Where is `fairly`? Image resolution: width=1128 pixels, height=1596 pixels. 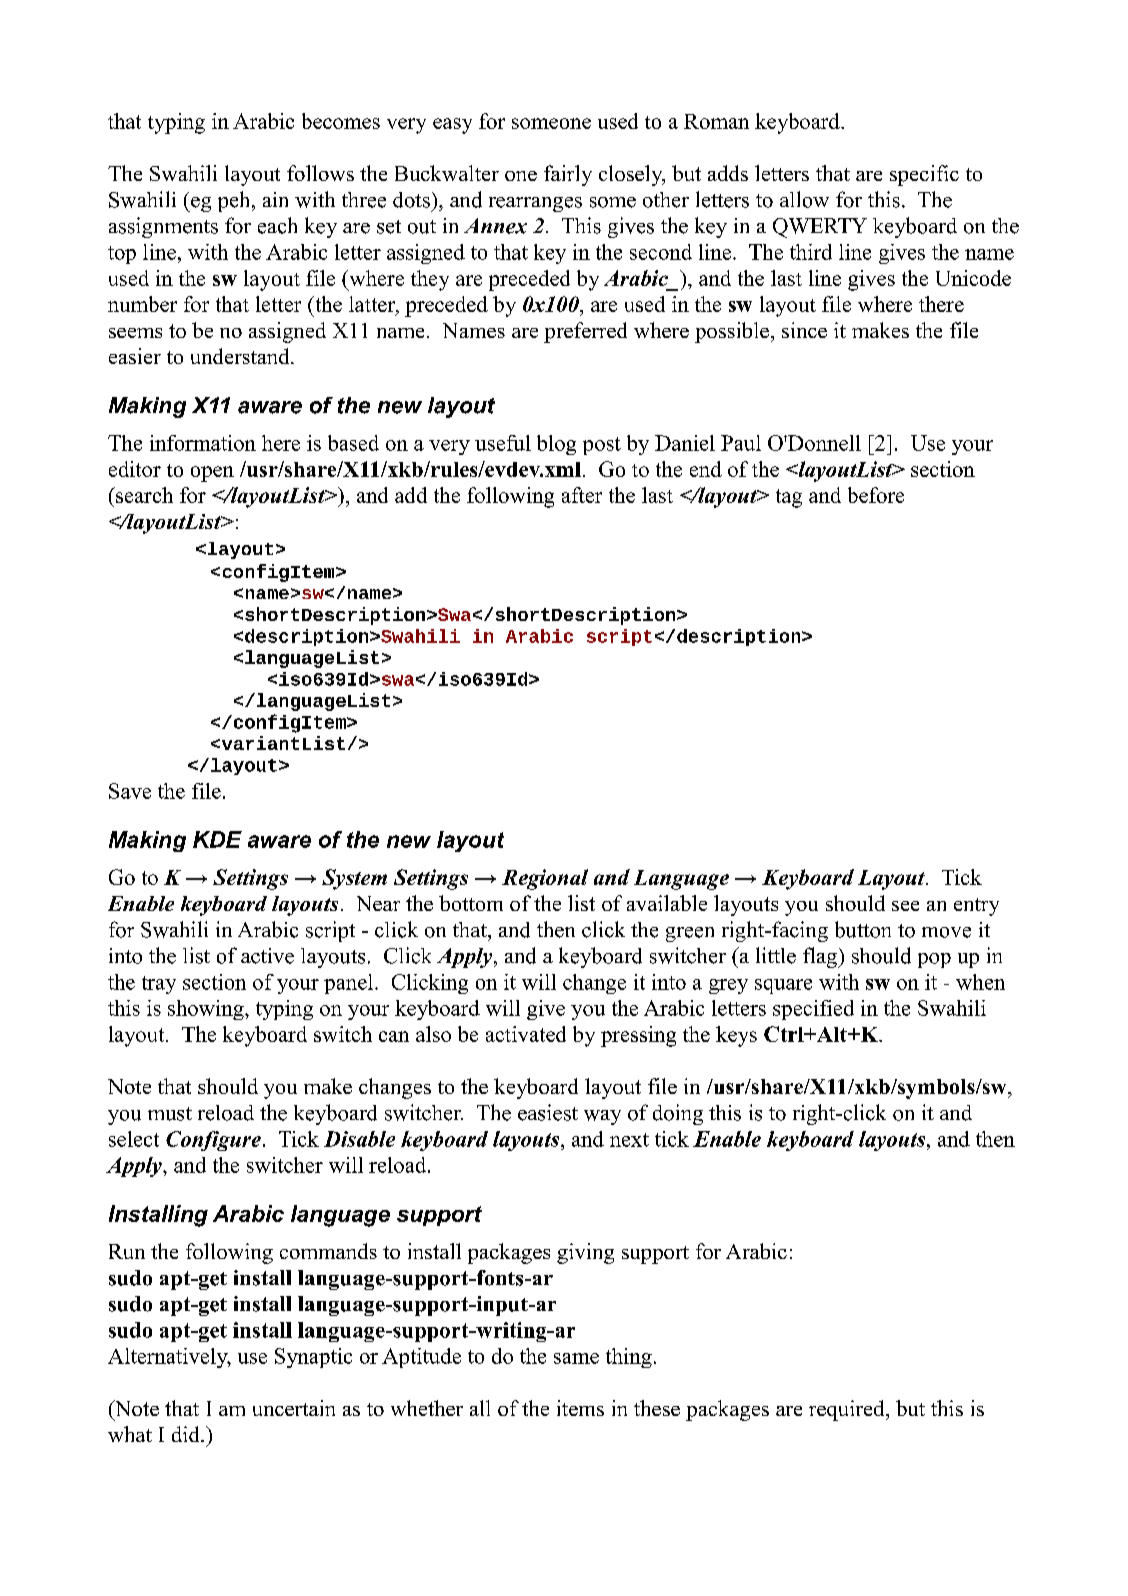 fairly is located at coordinates (568, 175).
